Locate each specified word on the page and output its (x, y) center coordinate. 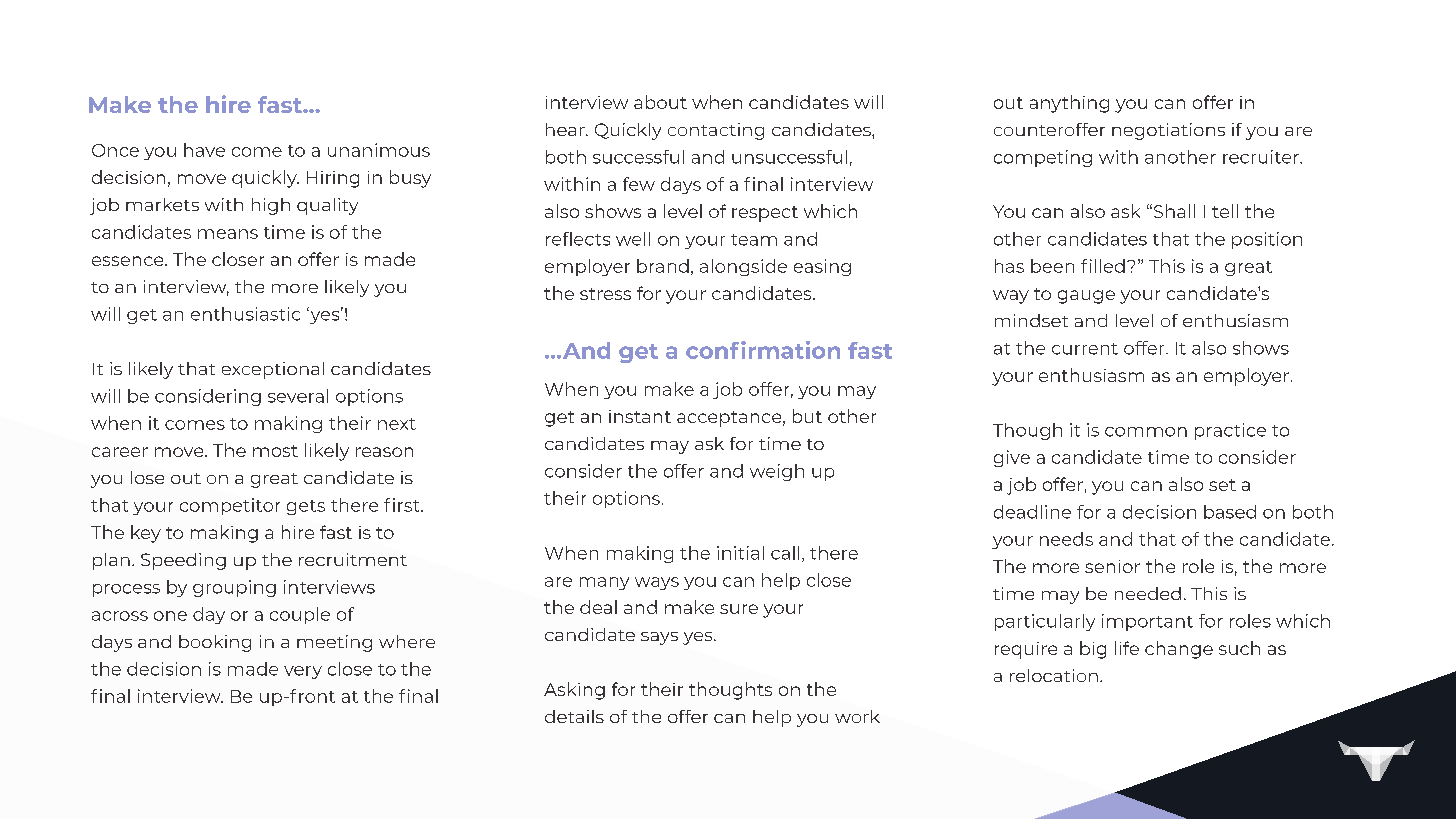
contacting (716, 131)
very (303, 672)
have (204, 150)
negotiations (1168, 131)
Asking (574, 691)
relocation (1054, 675)
